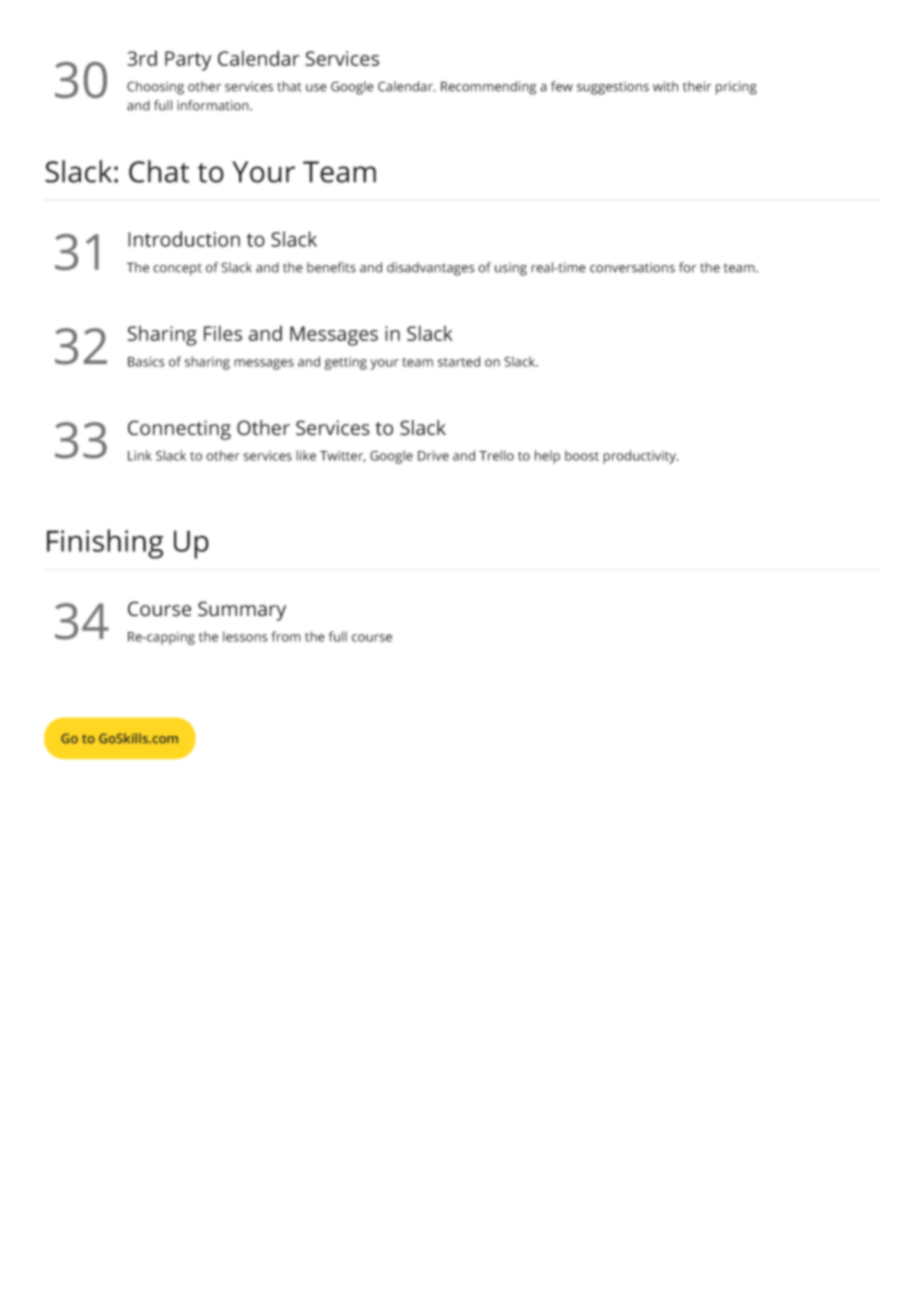 Image resolution: width=924 pixels, height=1308 pixels. Describe the element at coordinates (632, 267) in the page. I see `conversations` at that location.
